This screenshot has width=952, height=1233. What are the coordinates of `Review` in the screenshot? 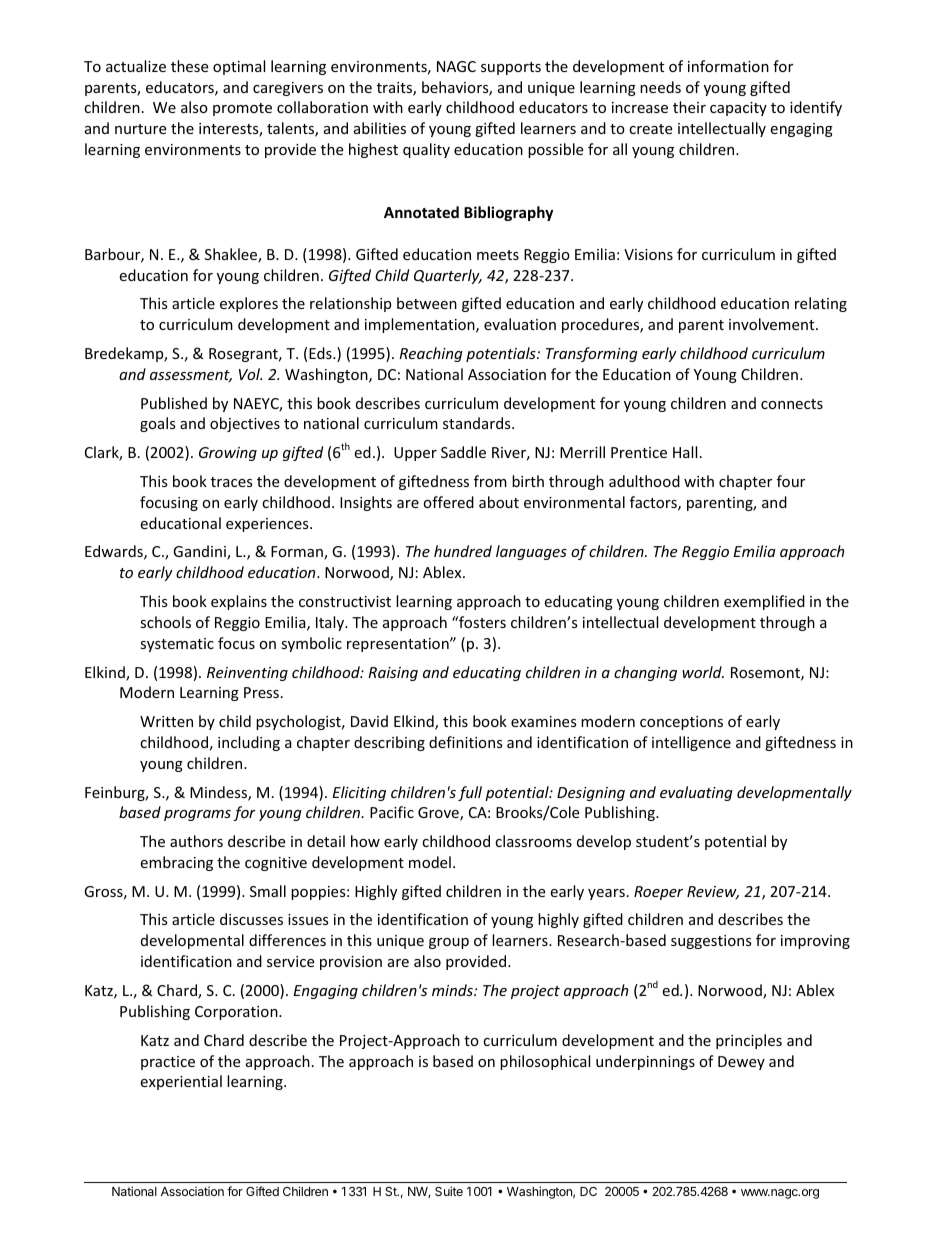 It's located at (713, 893).
